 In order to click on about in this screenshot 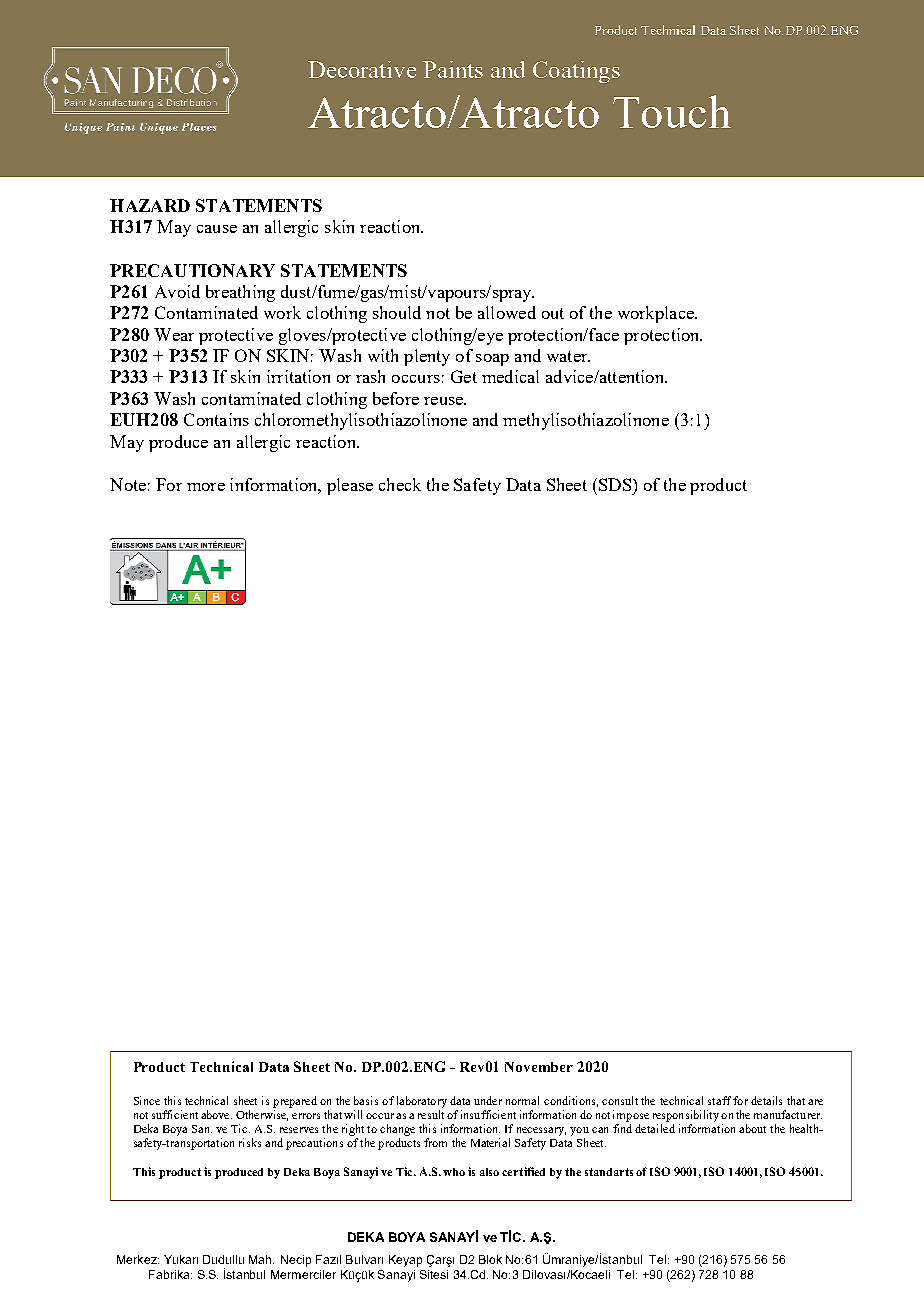, I will do `click(752, 1128)`.
